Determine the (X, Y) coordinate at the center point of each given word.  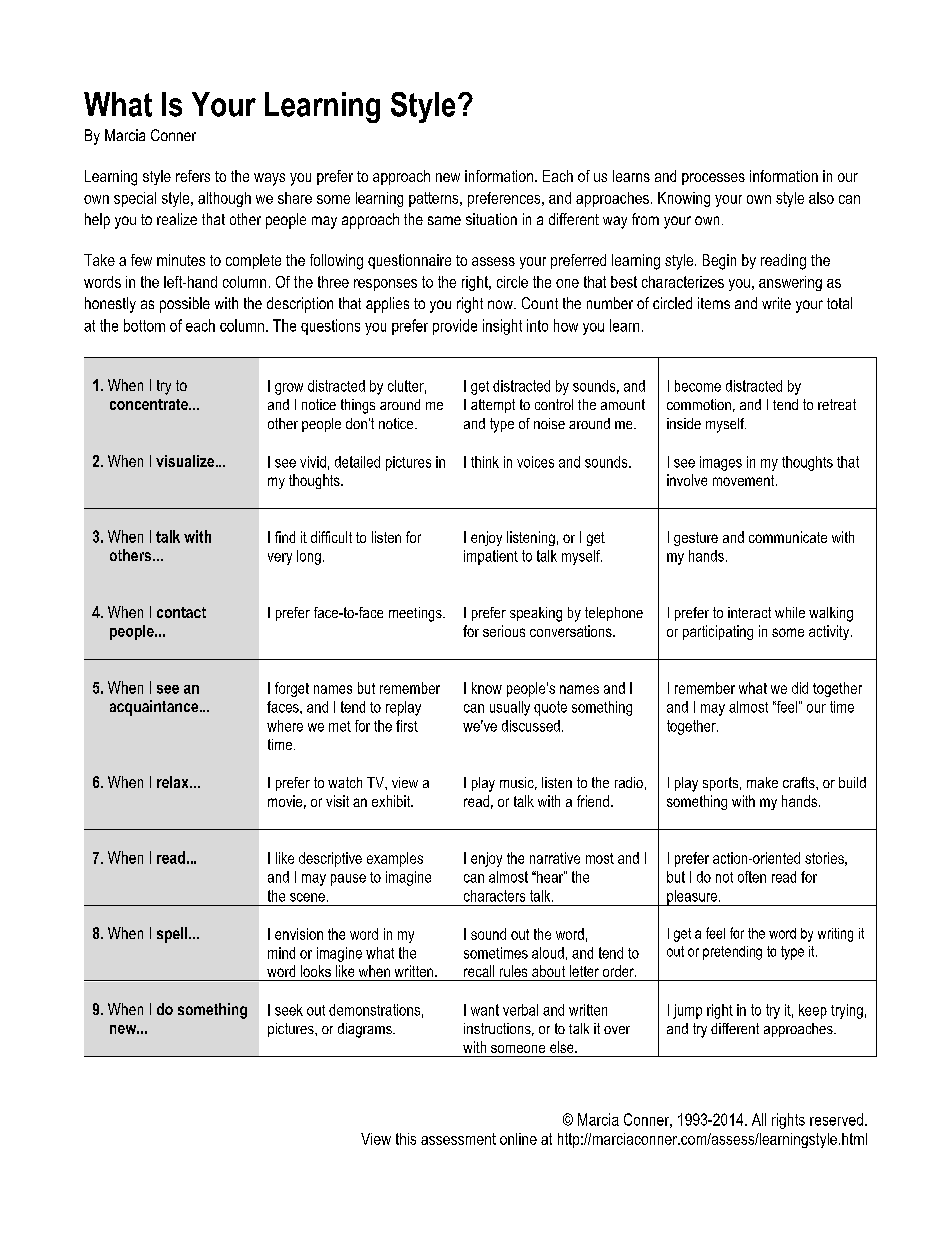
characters (494, 896)
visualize (185, 461)
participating (718, 632)
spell (173, 935)
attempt (493, 406)
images (721, 463)
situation (491, 219)
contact (181, 612)
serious (504, 631)
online (518, 1139)
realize (177, 219)
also (821, 198)
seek (289, 1010)
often (752, 877)
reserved (836, 1119)
